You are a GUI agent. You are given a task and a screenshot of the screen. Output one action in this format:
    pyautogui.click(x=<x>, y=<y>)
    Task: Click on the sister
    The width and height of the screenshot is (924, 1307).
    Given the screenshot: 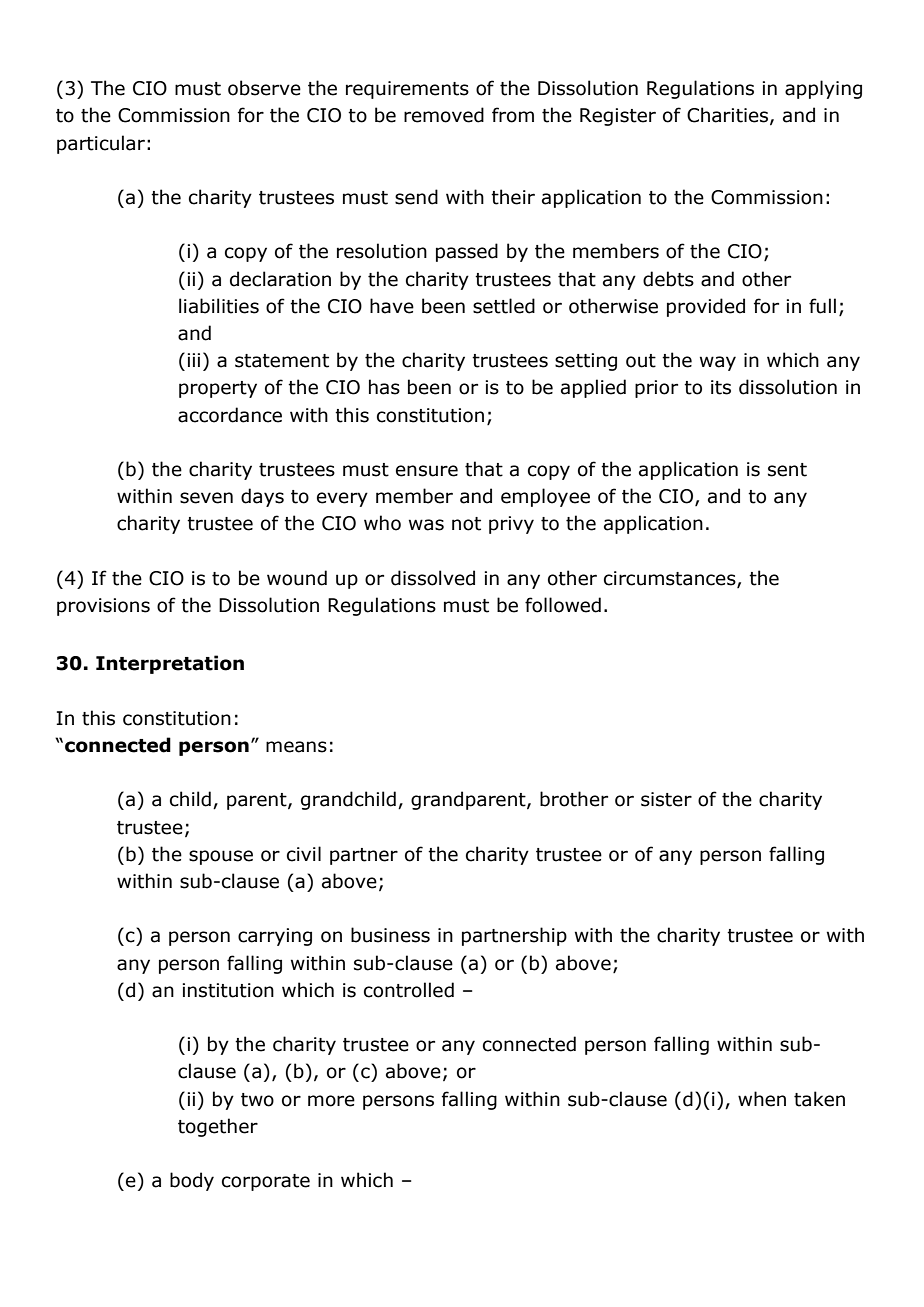 What is the action you would take?
    pyautogui.click(x=666, y=799)
